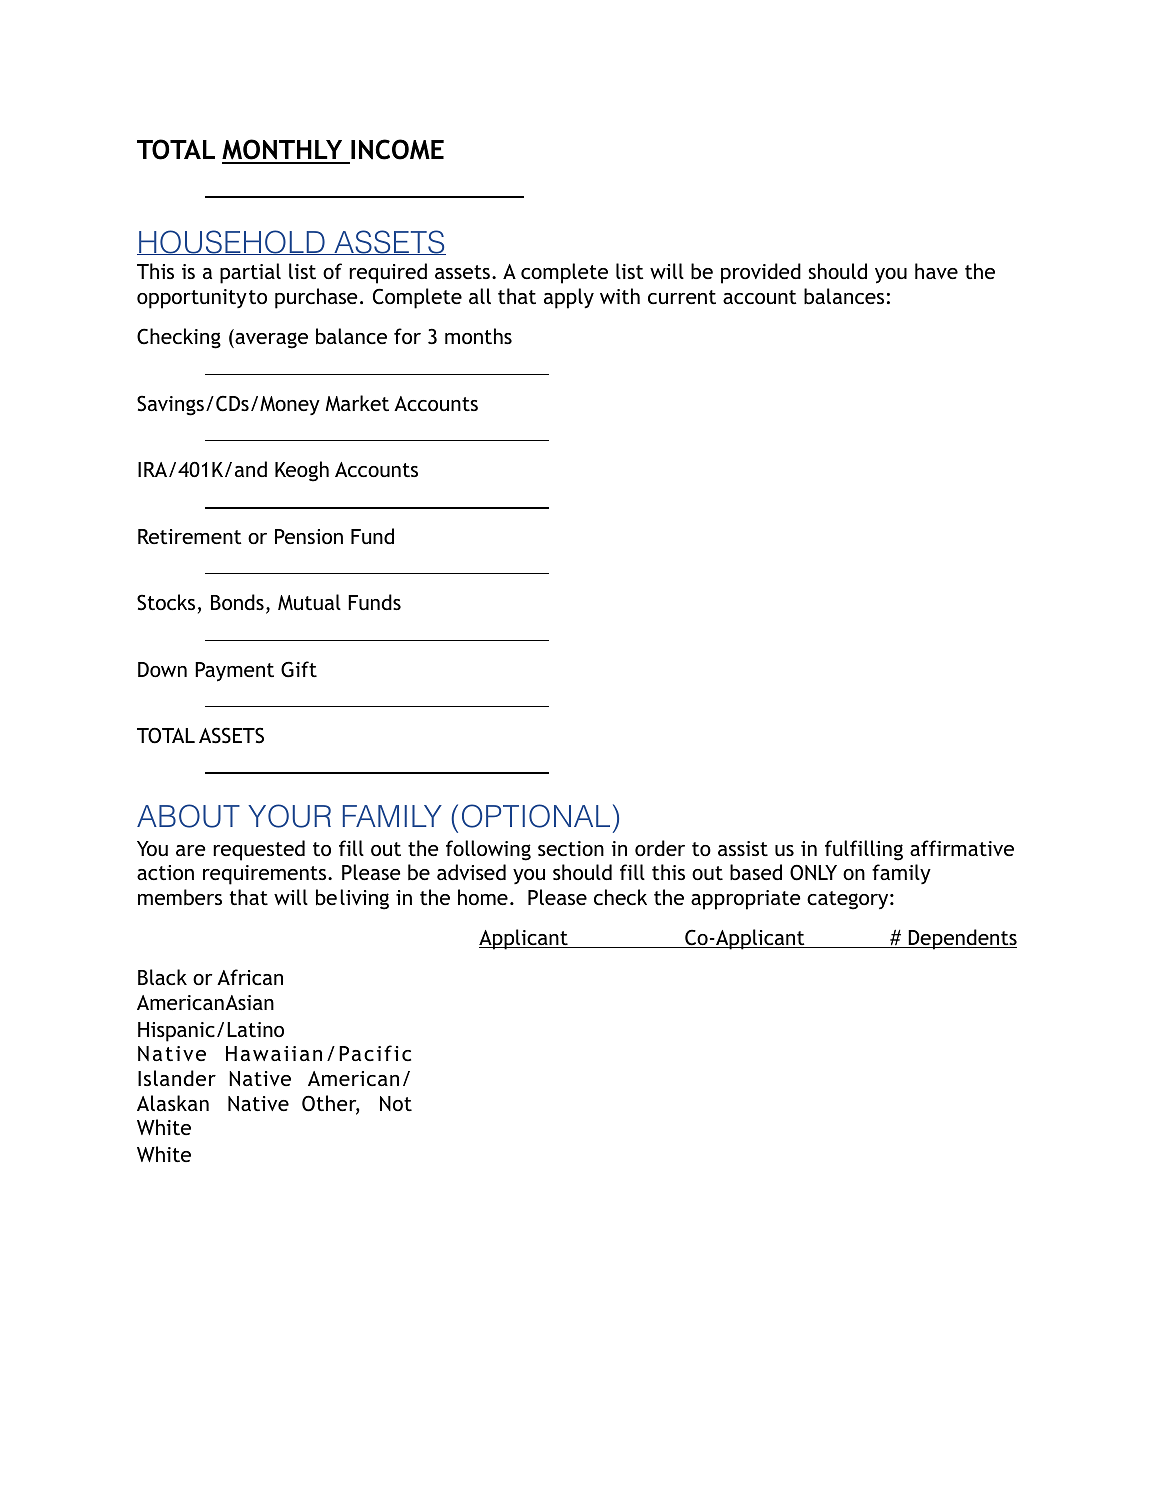  Describe the element at coordinates (936, 271) in the screenshot. I see `have` at that location.
